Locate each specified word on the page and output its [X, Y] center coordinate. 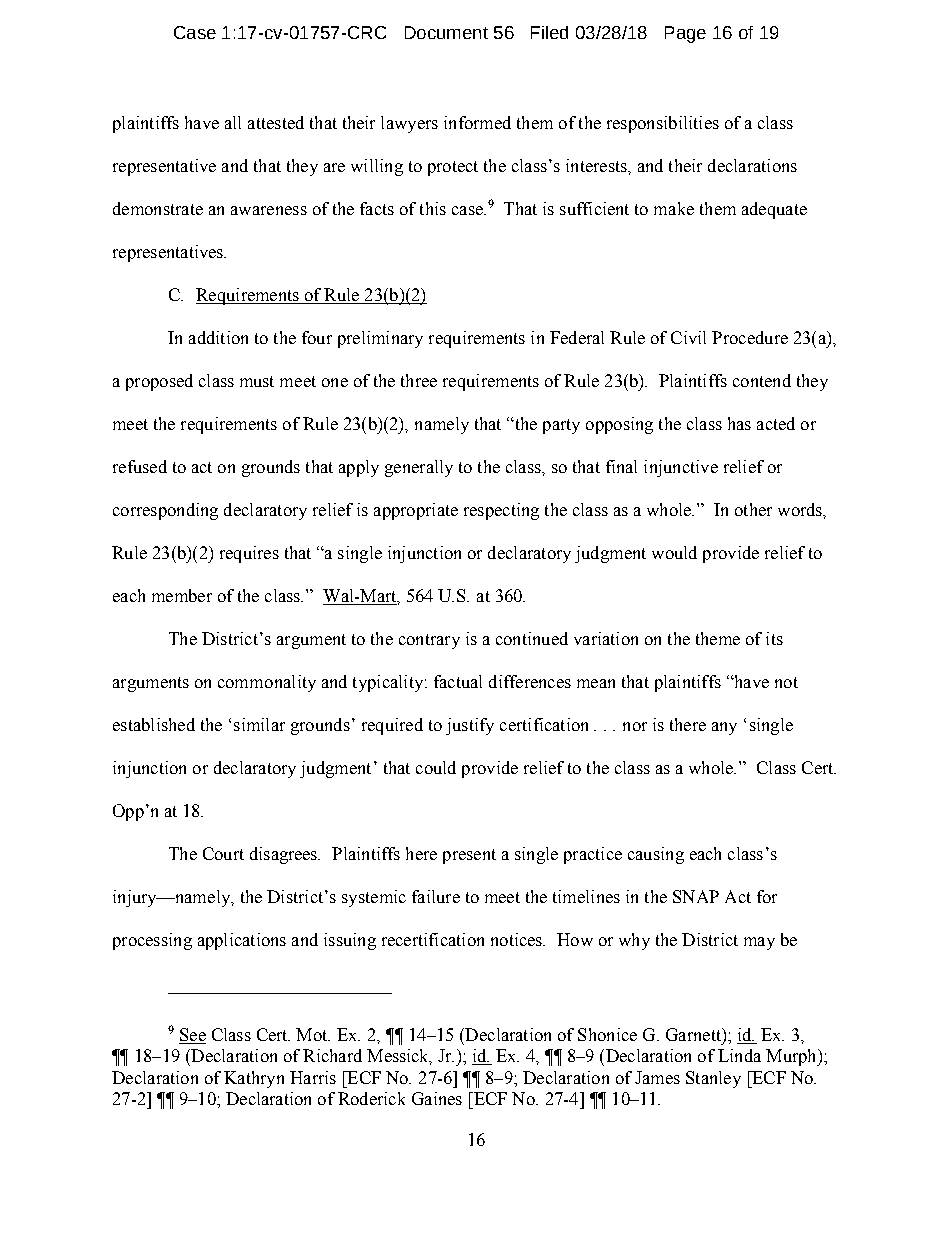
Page [685, 34]
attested [276, 122]
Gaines [437, 1098]
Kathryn [254, 1079]
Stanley [713, 1079]
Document [446, 32]
